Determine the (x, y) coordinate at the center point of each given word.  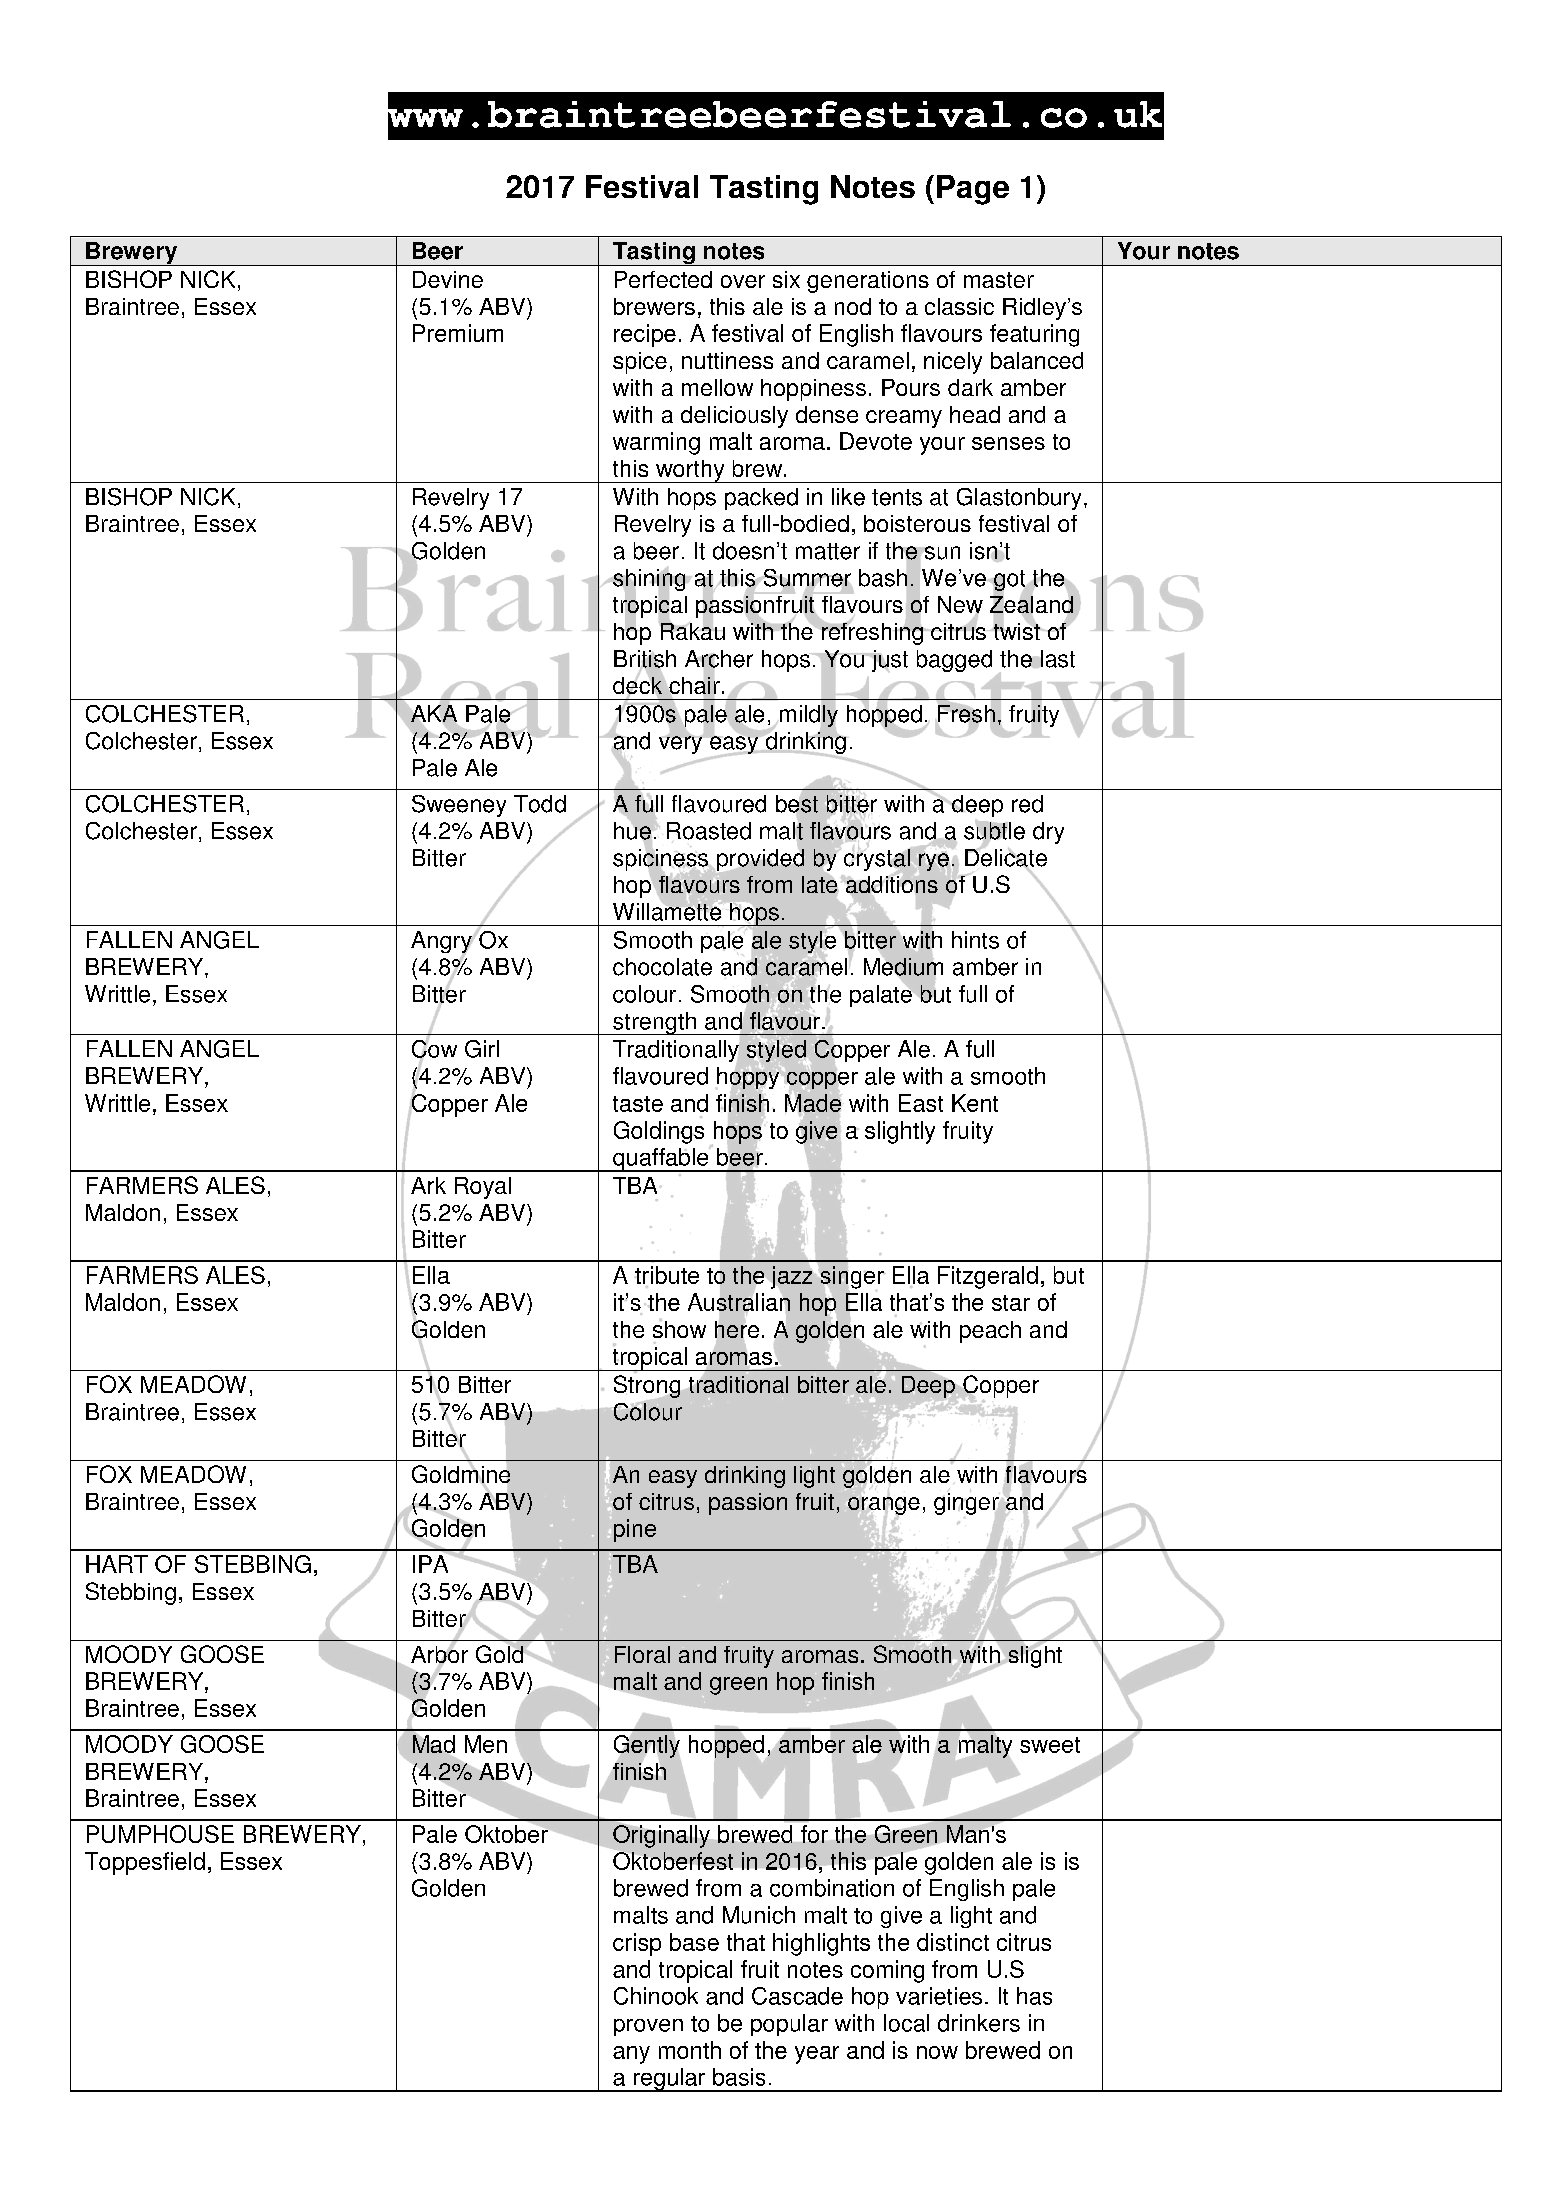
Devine (448, 279)
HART (117, 1564)
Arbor (439, 1654)
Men (486, 1744)
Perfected (663, 279)
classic (959, 306)
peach (990, 1332)
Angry (441, 943)
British (645, 660)
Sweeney (459, 806)
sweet (1050, 1745)
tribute (667, 1275)
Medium (903, 967)
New (960, 606)
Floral (642, 1654)
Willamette (667, 910)
